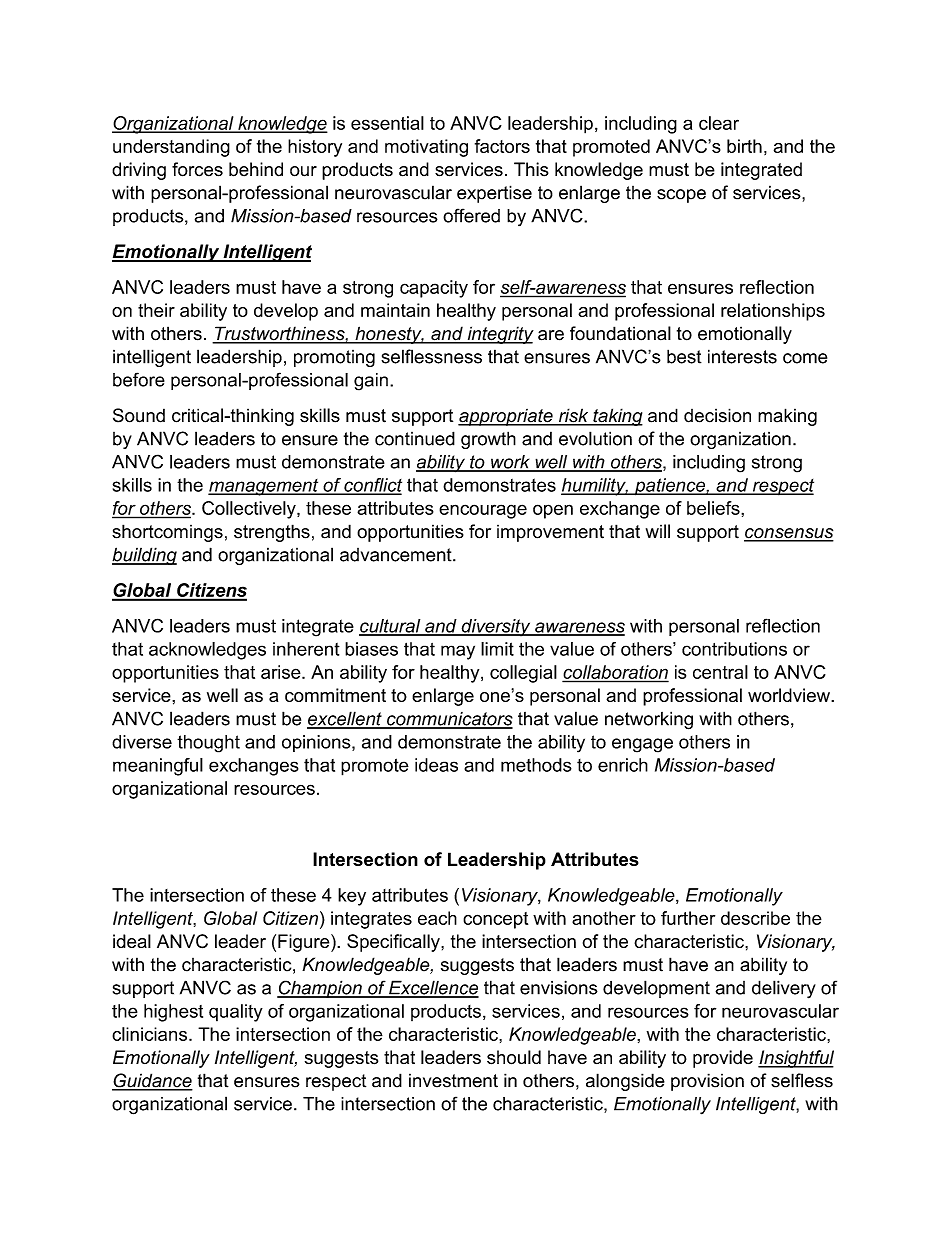 Image resolution: width=952 pixels, height=1233 pixels. I want to click on meaningful, so click(158, 767).
